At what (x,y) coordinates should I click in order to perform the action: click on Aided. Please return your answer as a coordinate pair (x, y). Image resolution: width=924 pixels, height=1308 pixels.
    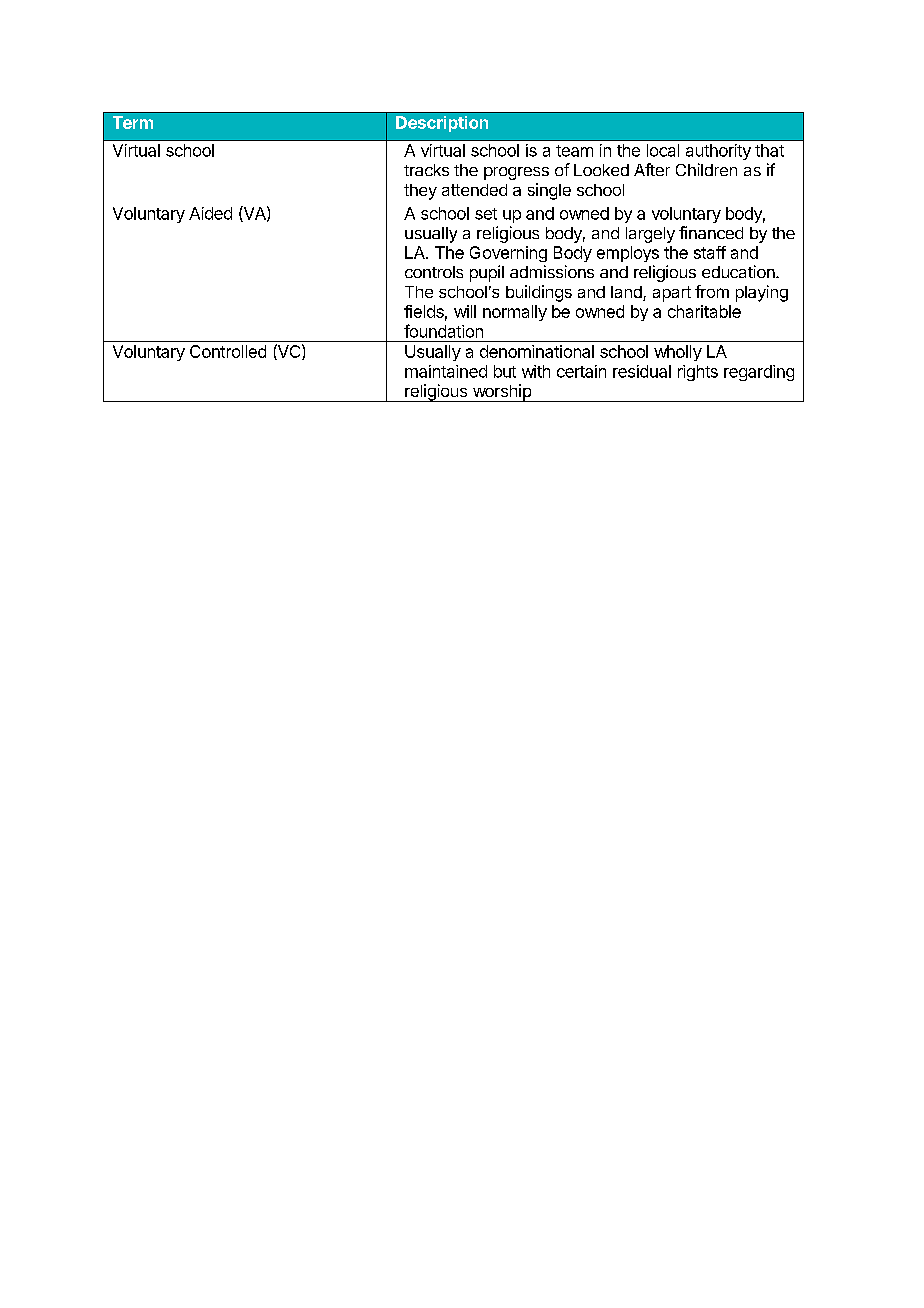
    Looking at the image, I should click on (210, 213).
